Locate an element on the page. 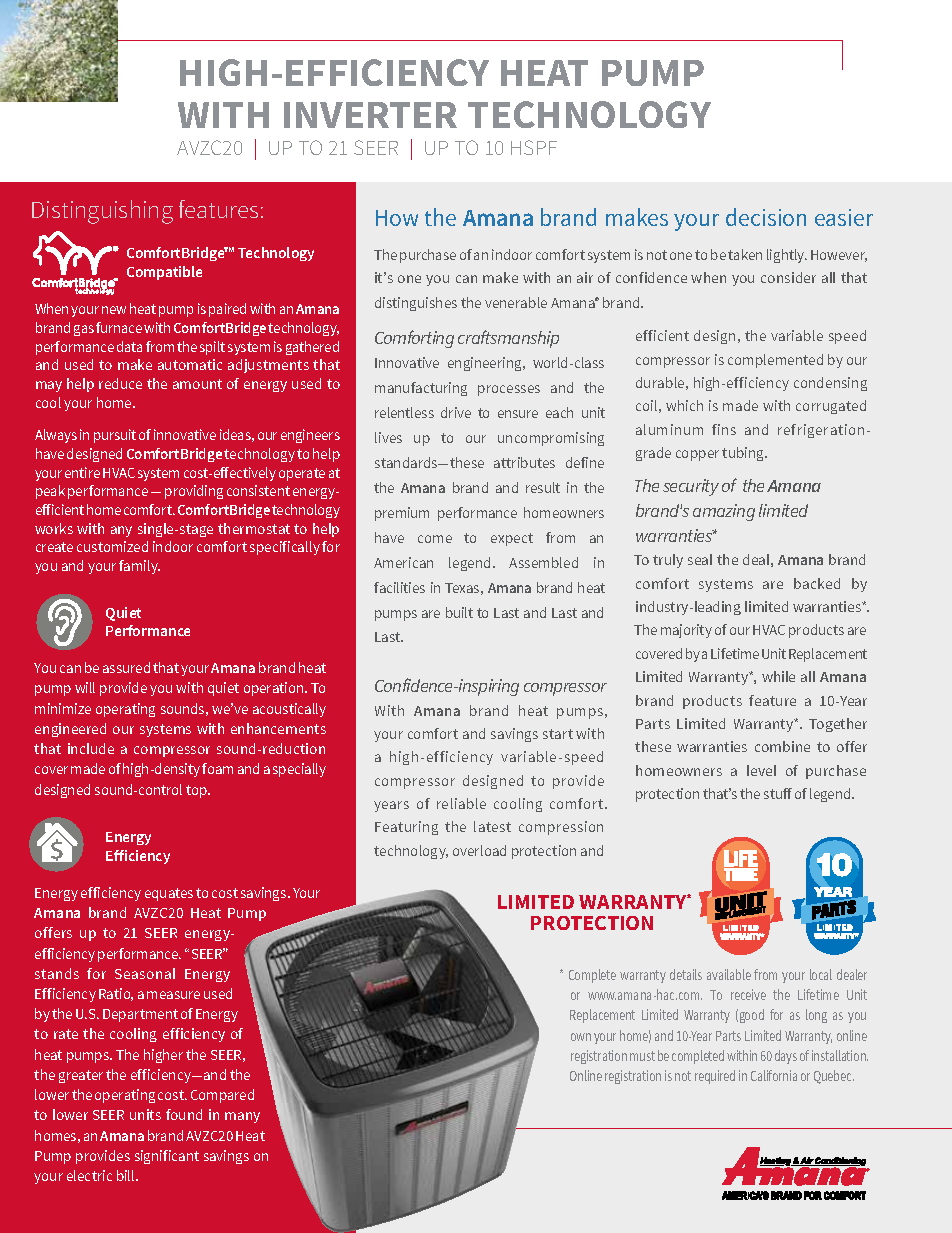 The width and height of the image is (952, 1233). assured is located at coordinates (126, 667).
